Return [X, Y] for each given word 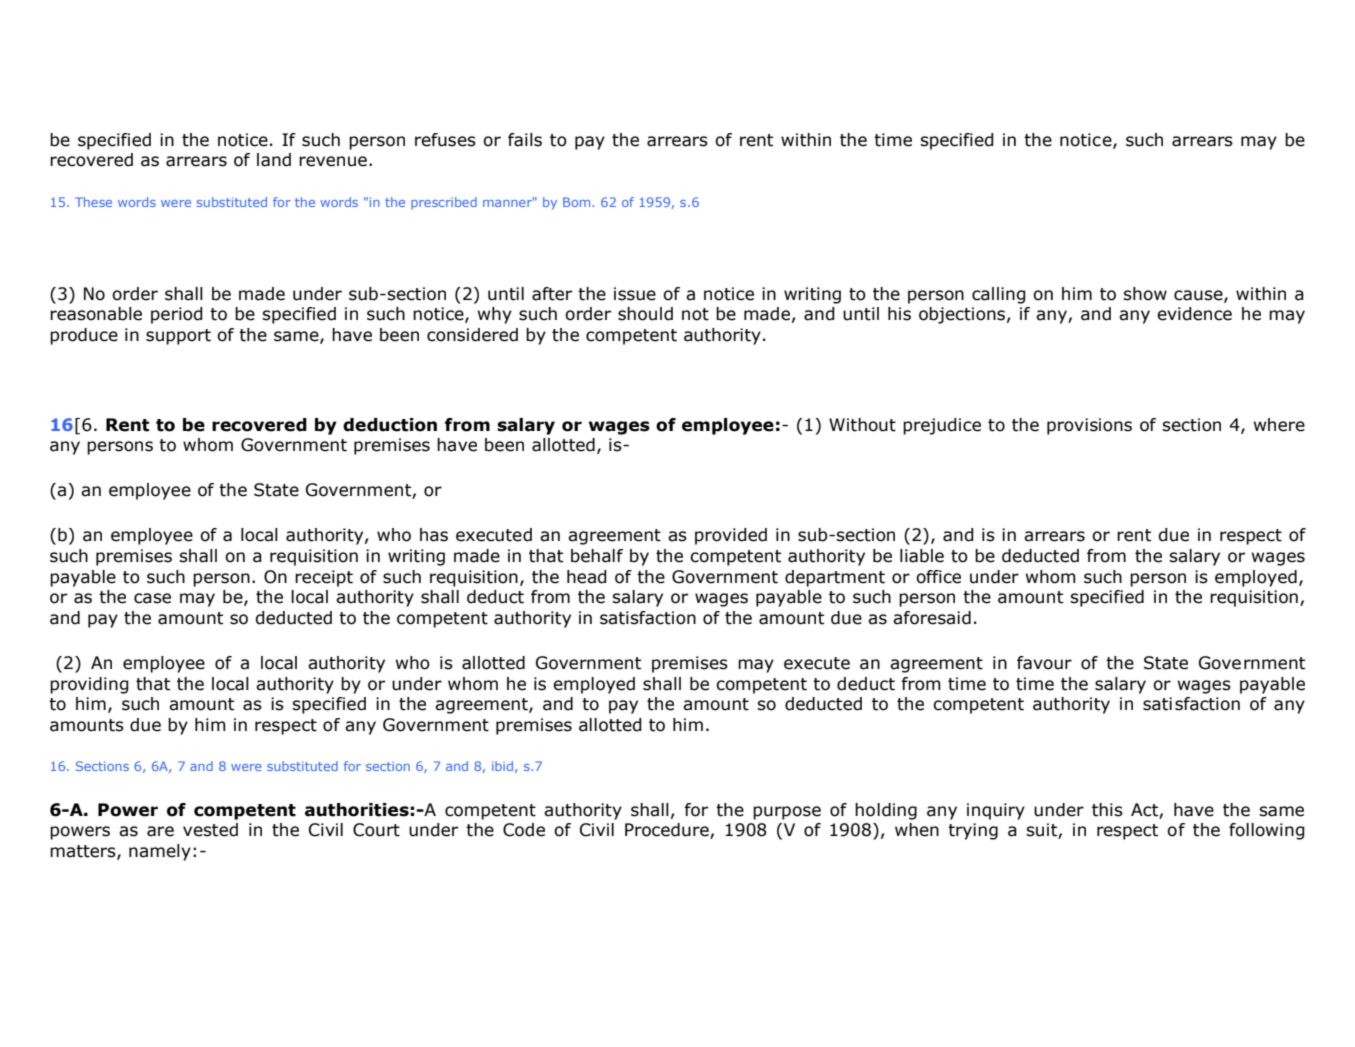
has [434, 535]
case [152, 598]
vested [210, 830]
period [177, 315]
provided [731, 536]
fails [525, 140]
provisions [1089, 426]
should [645, 314]
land [274, 160]
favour [1044, 663]
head [587, 577]
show [1145, 294]
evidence [1194, 314]
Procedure [668, 831]
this [1107, 810]
